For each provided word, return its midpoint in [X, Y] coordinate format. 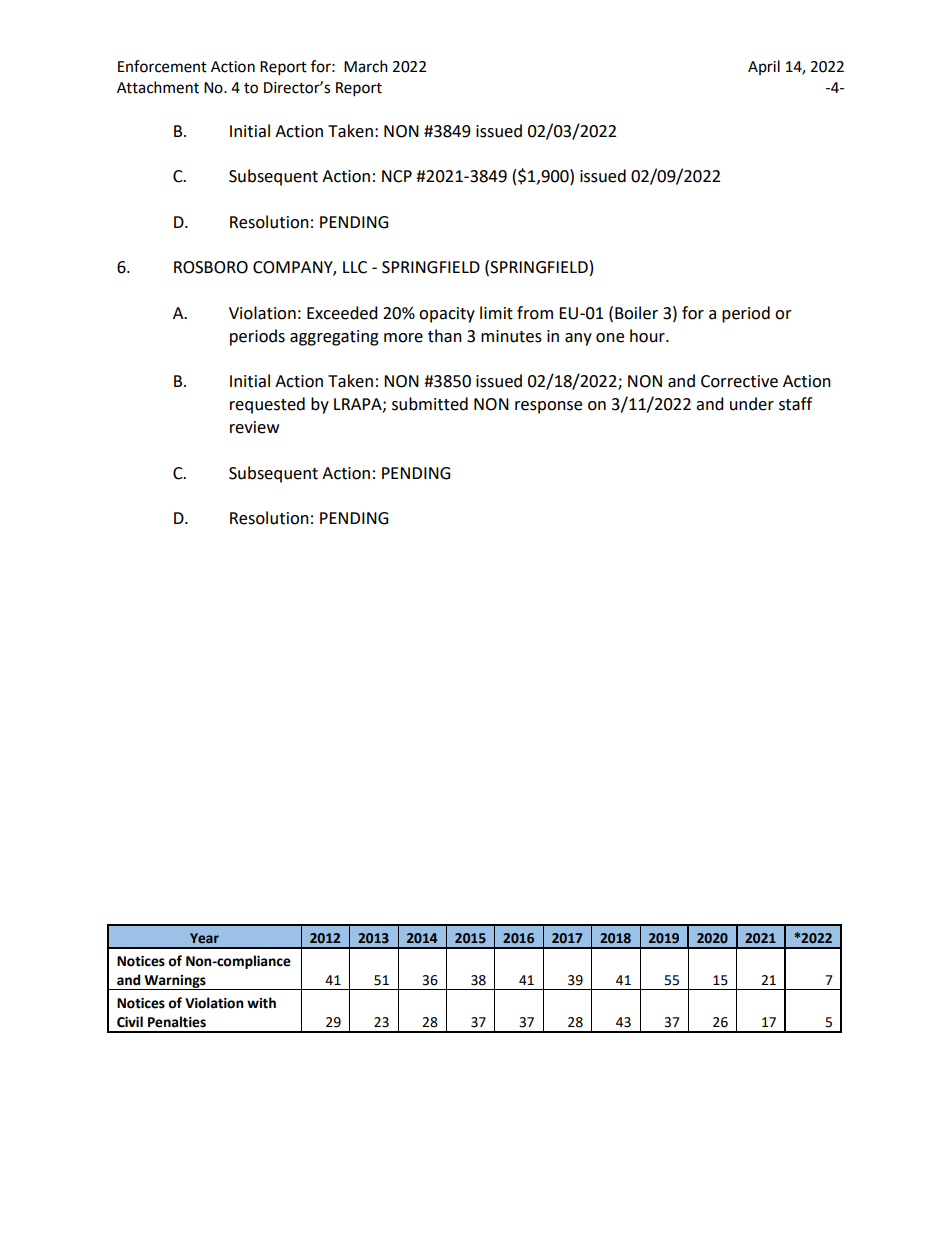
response [548, 407]
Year [204, 938]
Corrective [739, 381]
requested [267, 405]
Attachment [158, 87]
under [752, 404]
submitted [430, 404]
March [366, 66]
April [764, 67]
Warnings [175, 982]
